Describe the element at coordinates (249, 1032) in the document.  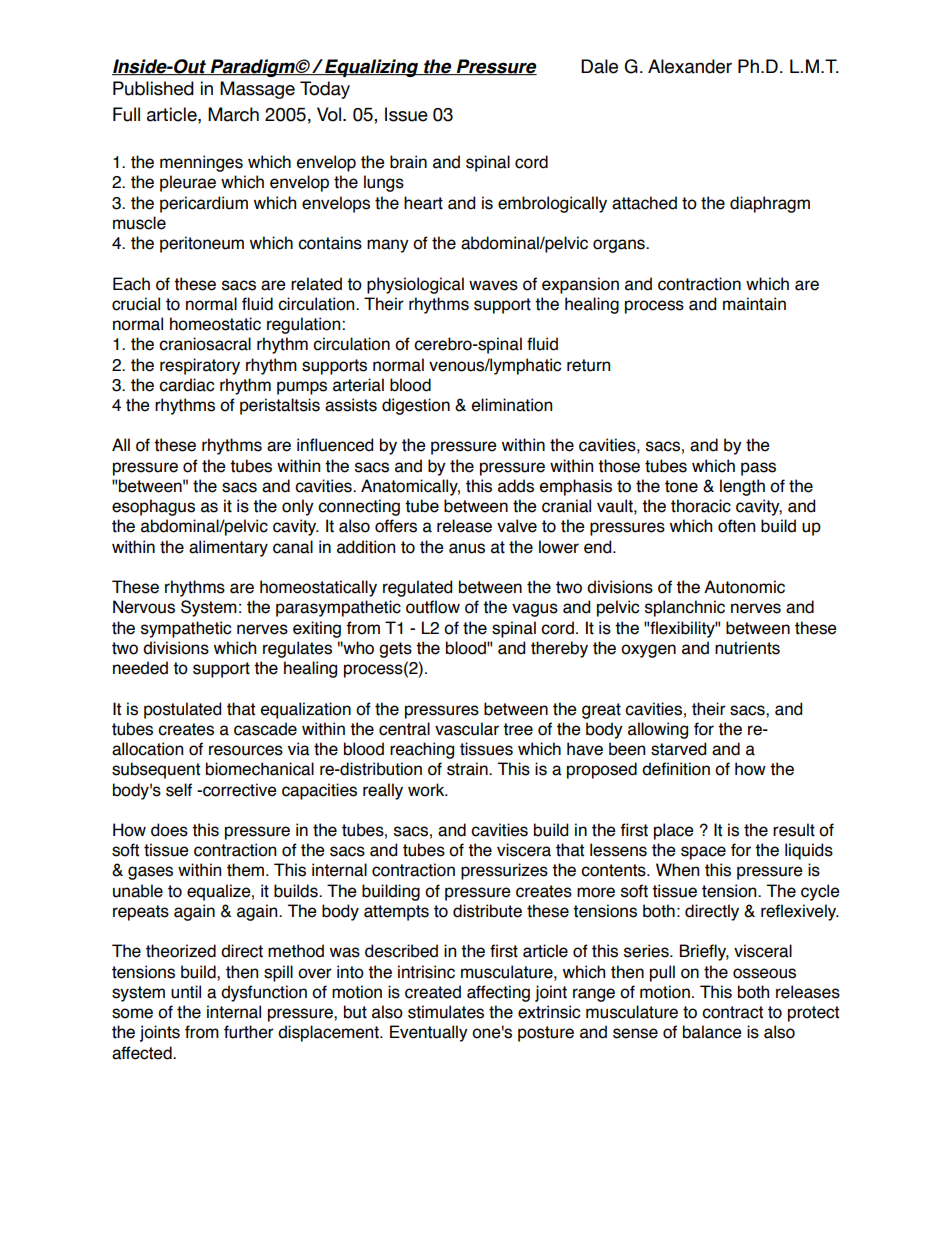
I see `further` at that location.
